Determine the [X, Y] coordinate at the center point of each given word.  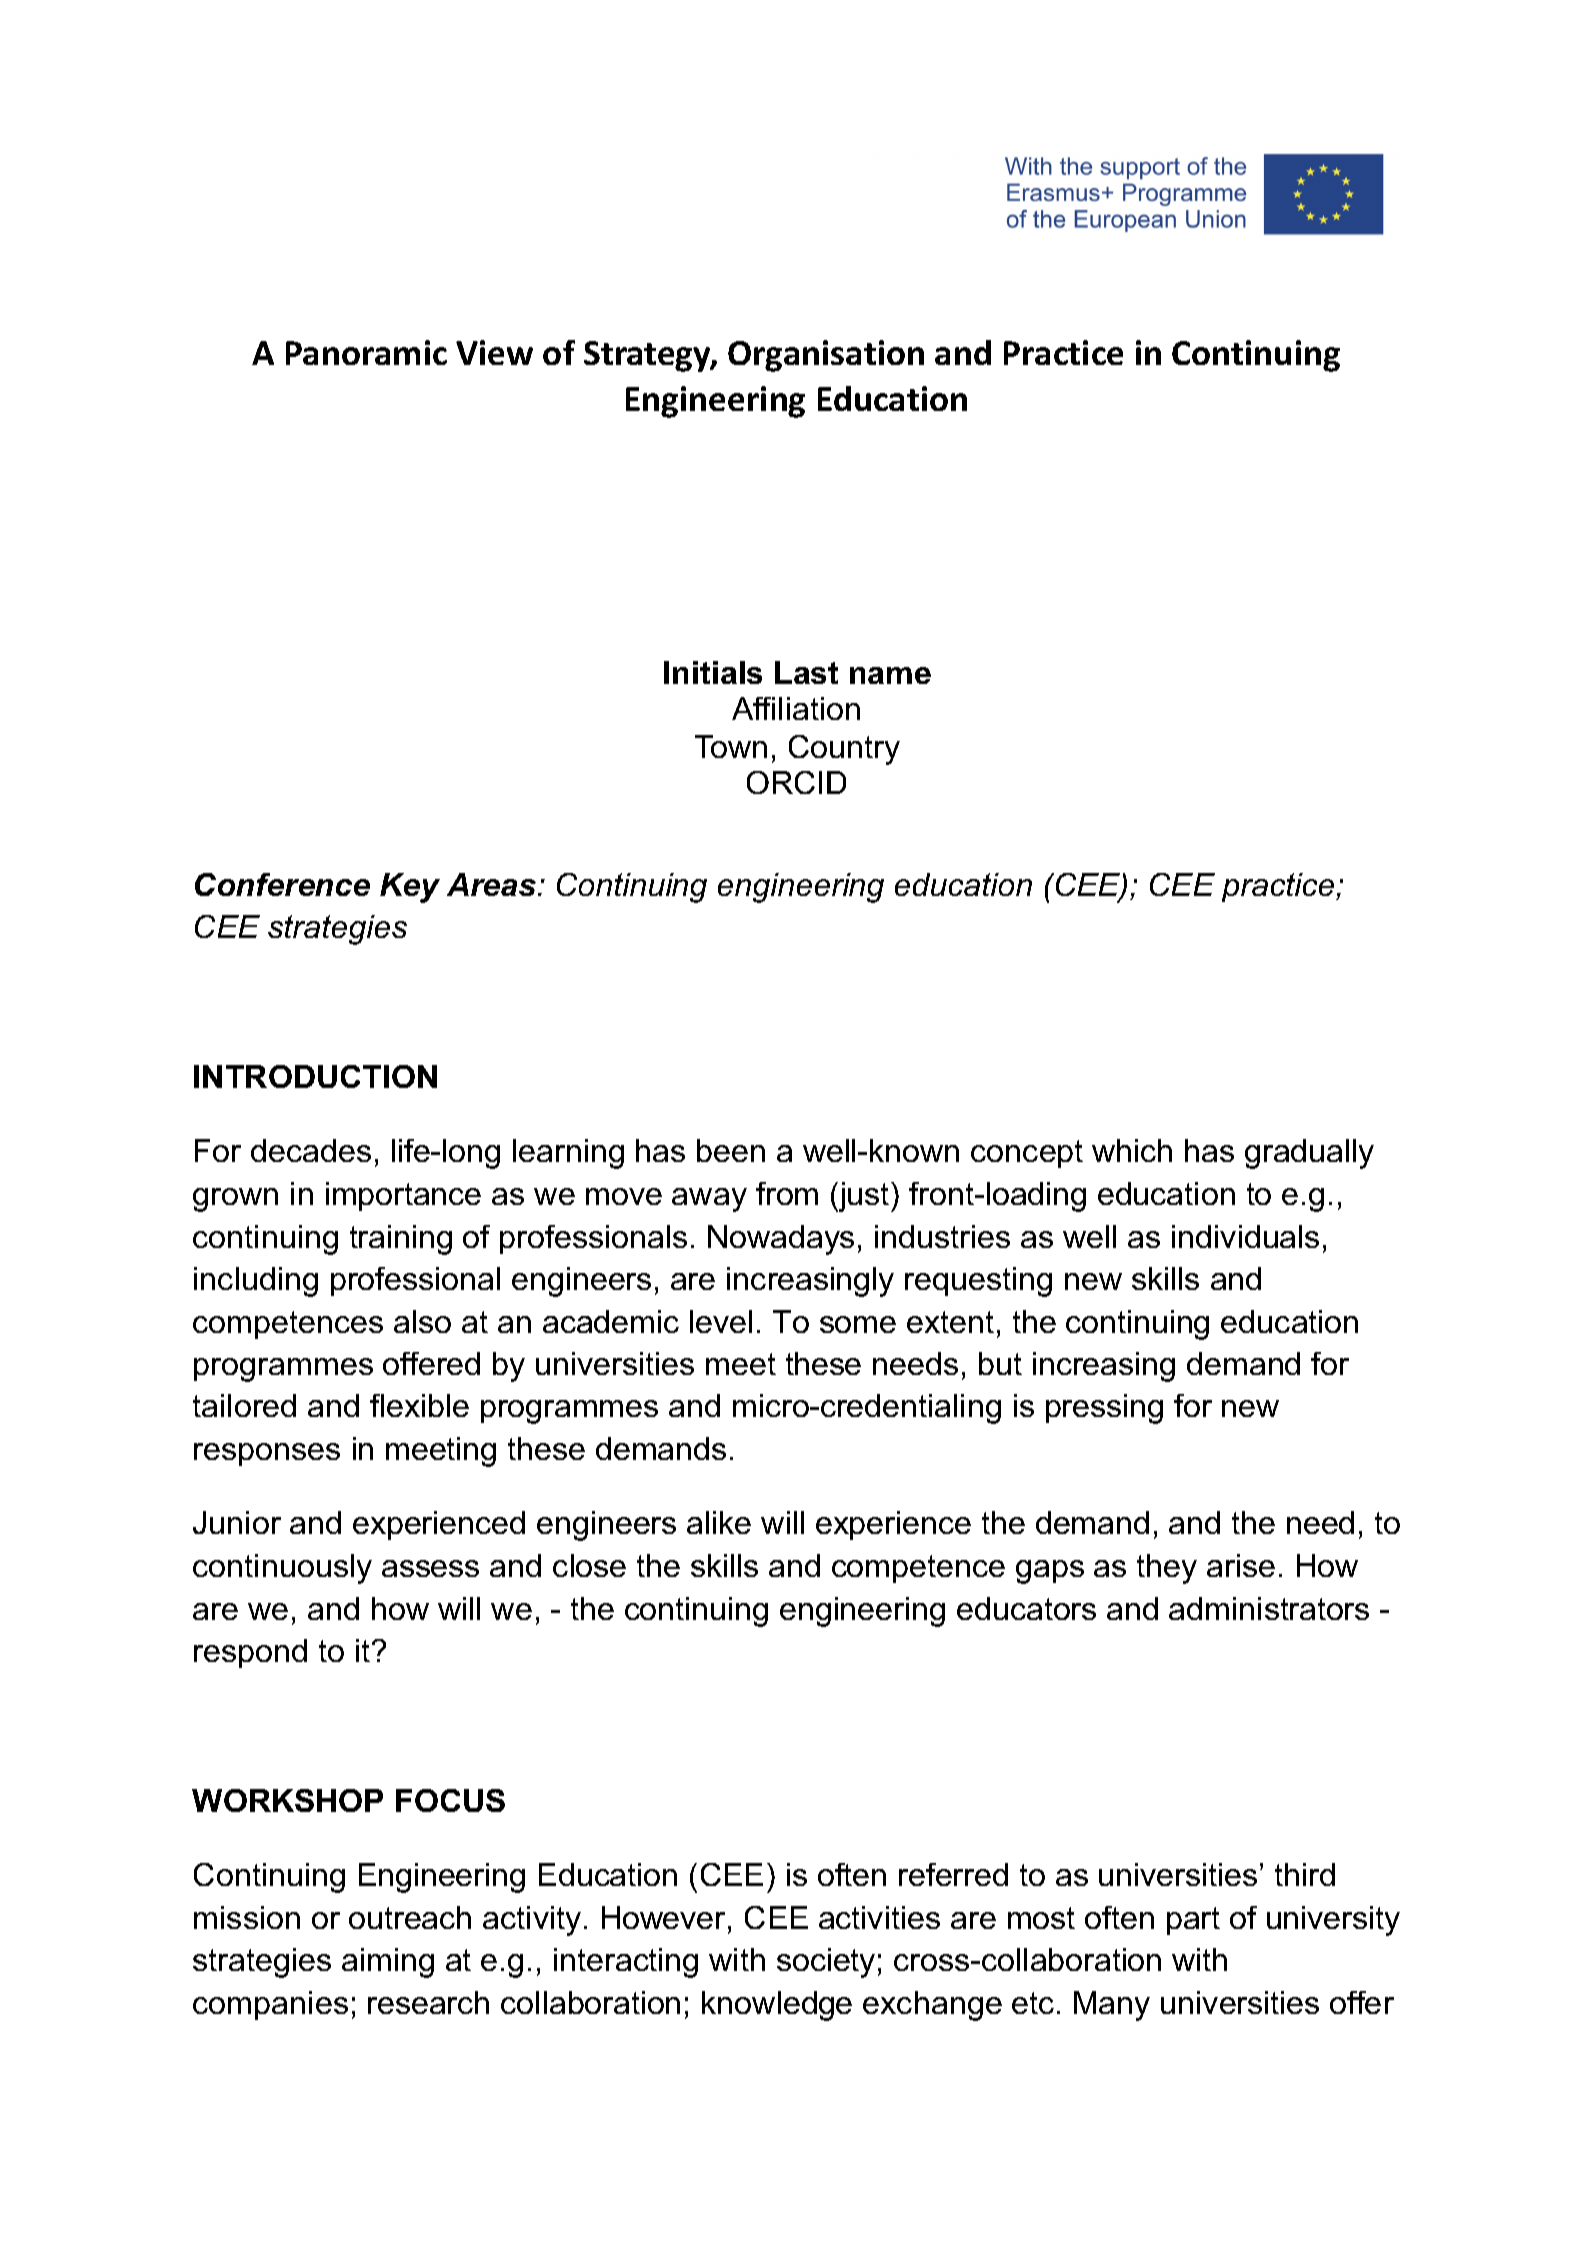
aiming [388, 1963]
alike [719, 1522]
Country [844, 750]
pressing [1104, 1409]
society [826, 1963]
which [1132, 1150]
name [890, 675]
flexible [419, 1405]
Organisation [826, 356]
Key [410, 888]
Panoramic [366, 352]
